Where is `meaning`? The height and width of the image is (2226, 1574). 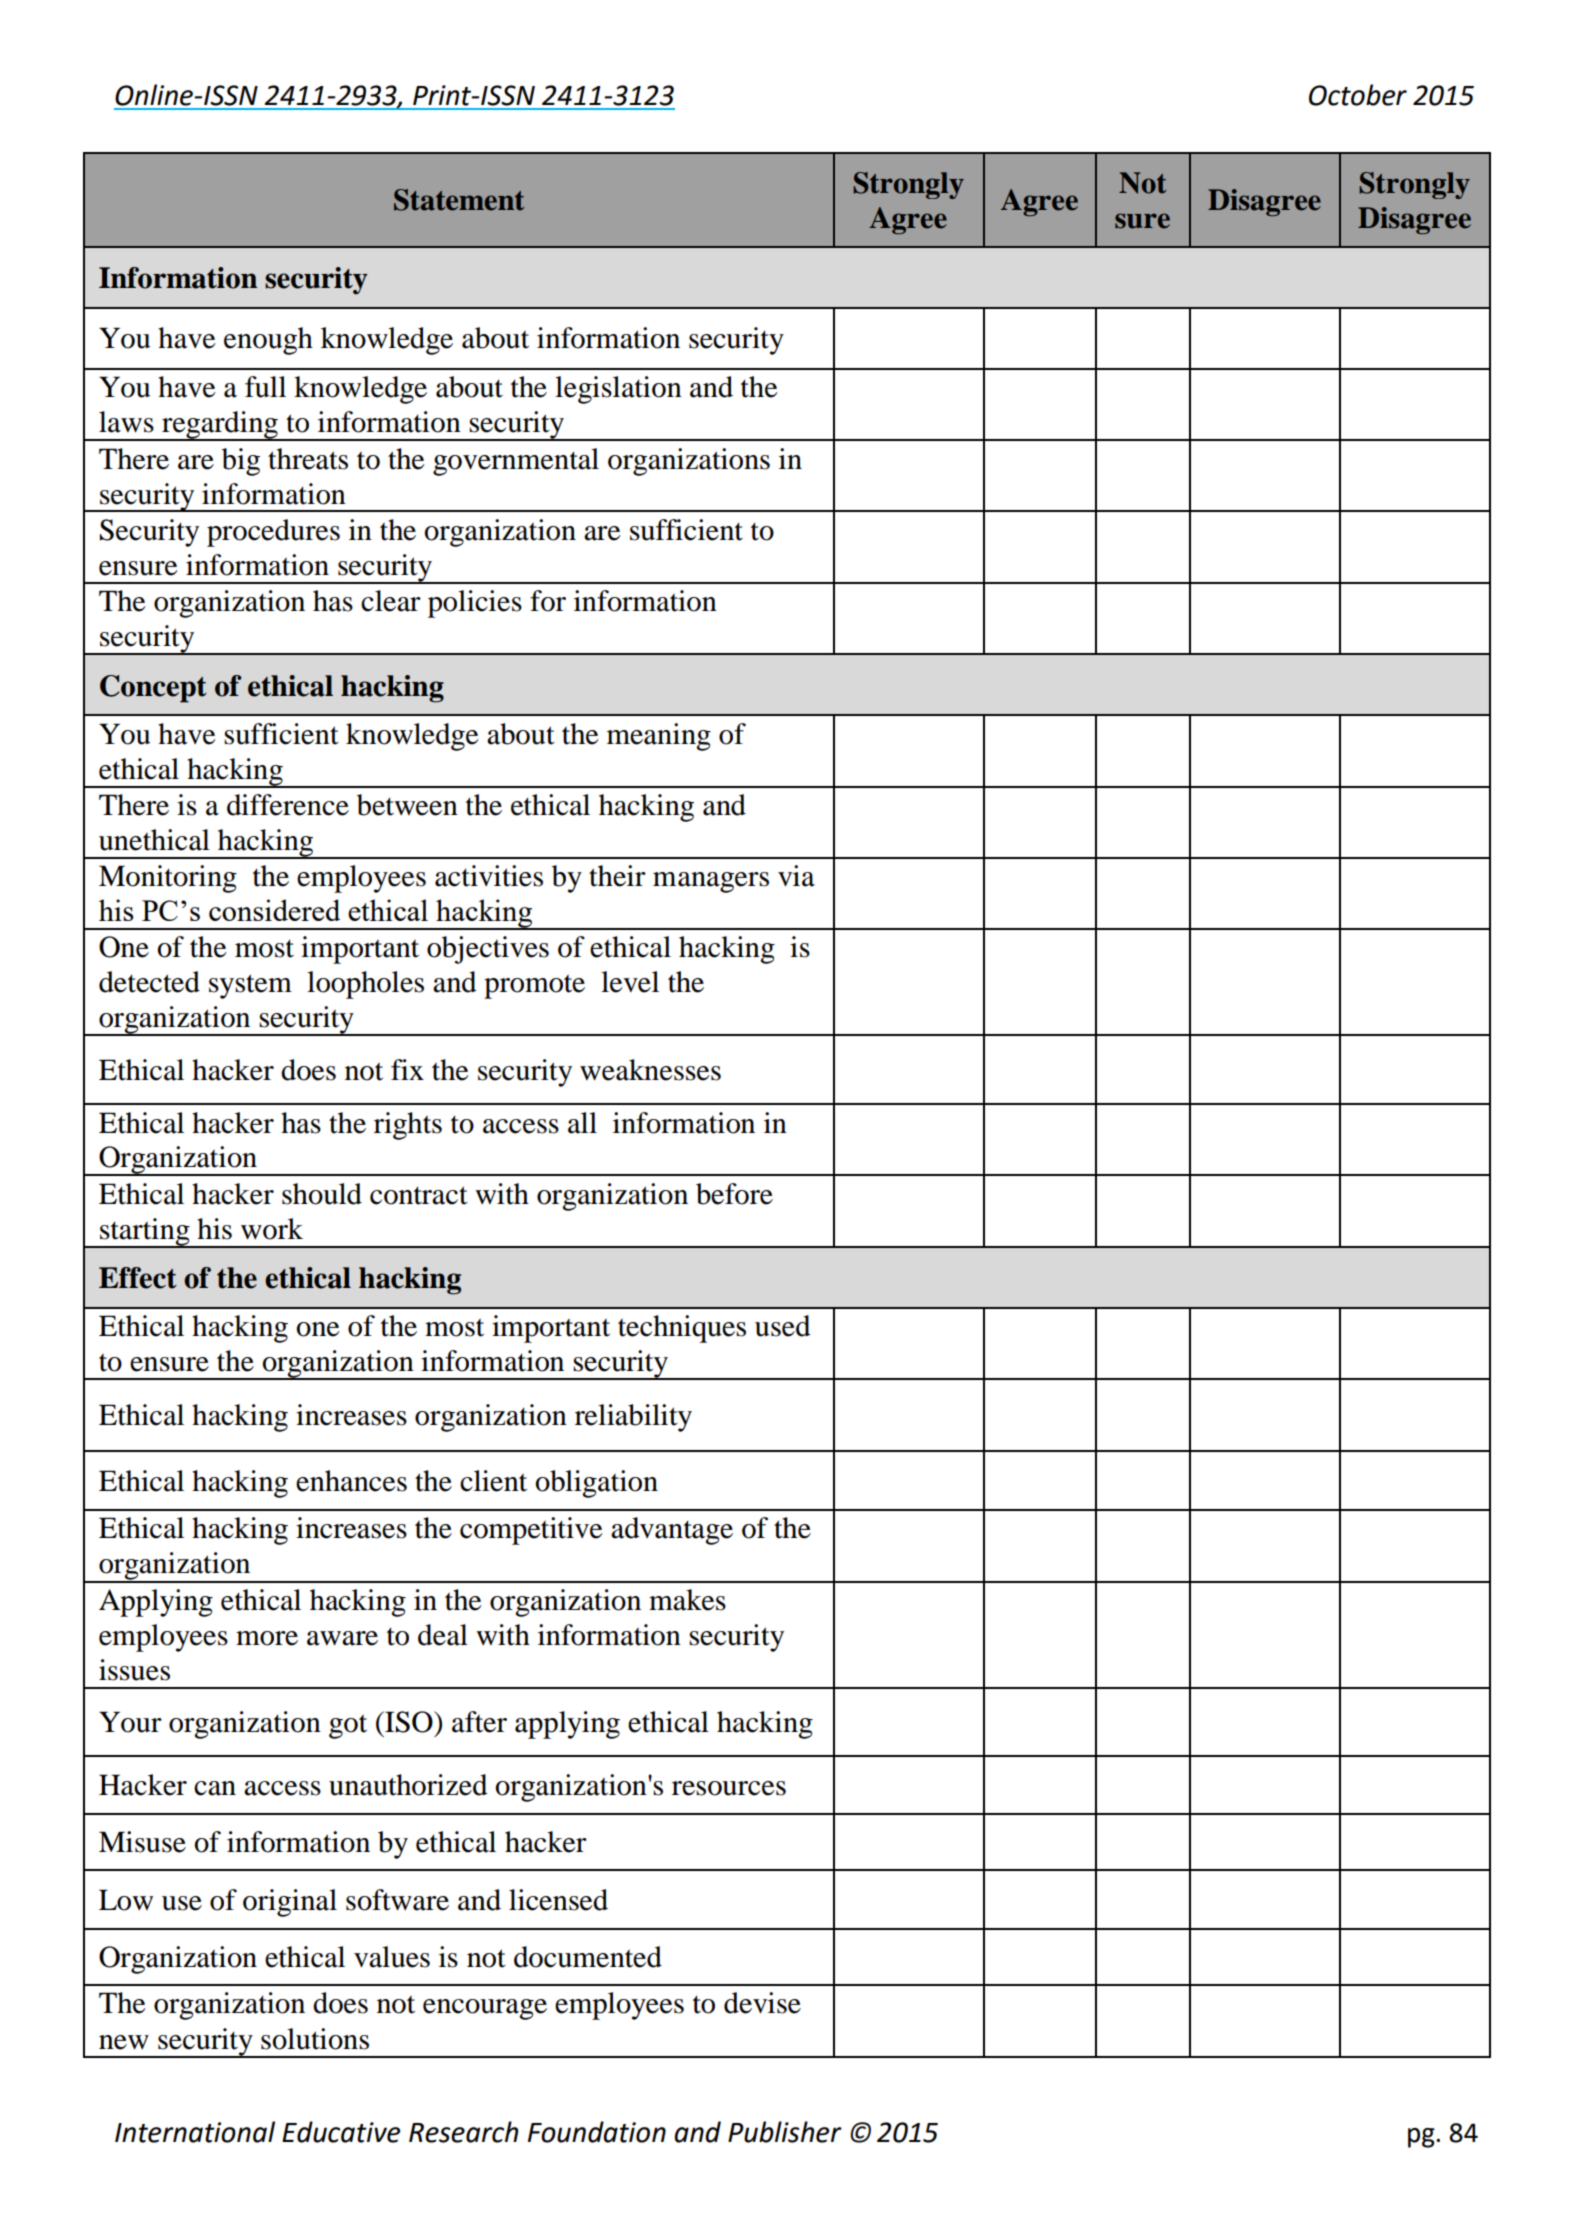 meaning is located at coordinates (659, 737).
